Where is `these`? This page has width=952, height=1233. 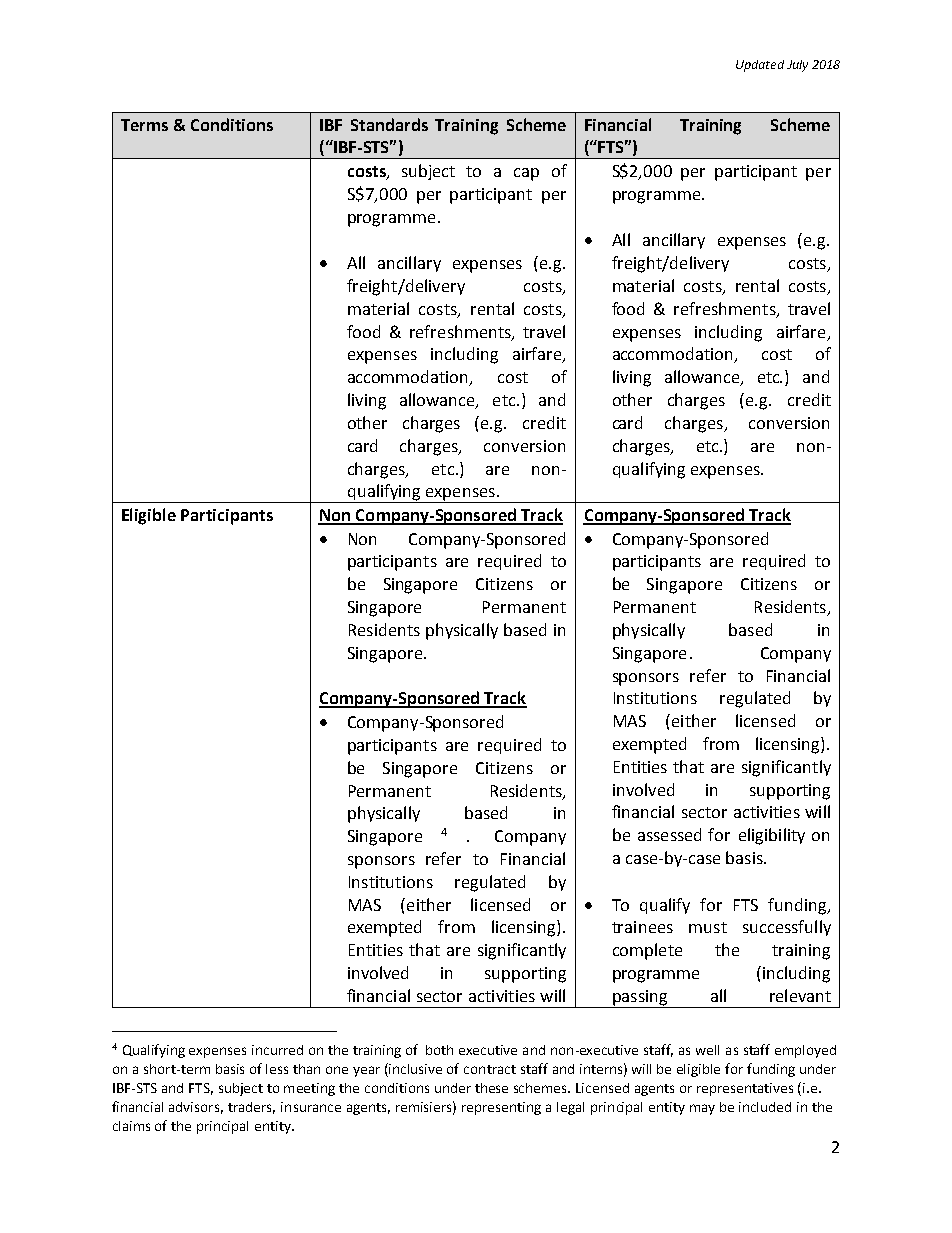 these is located at coordinates (491, 1088).
